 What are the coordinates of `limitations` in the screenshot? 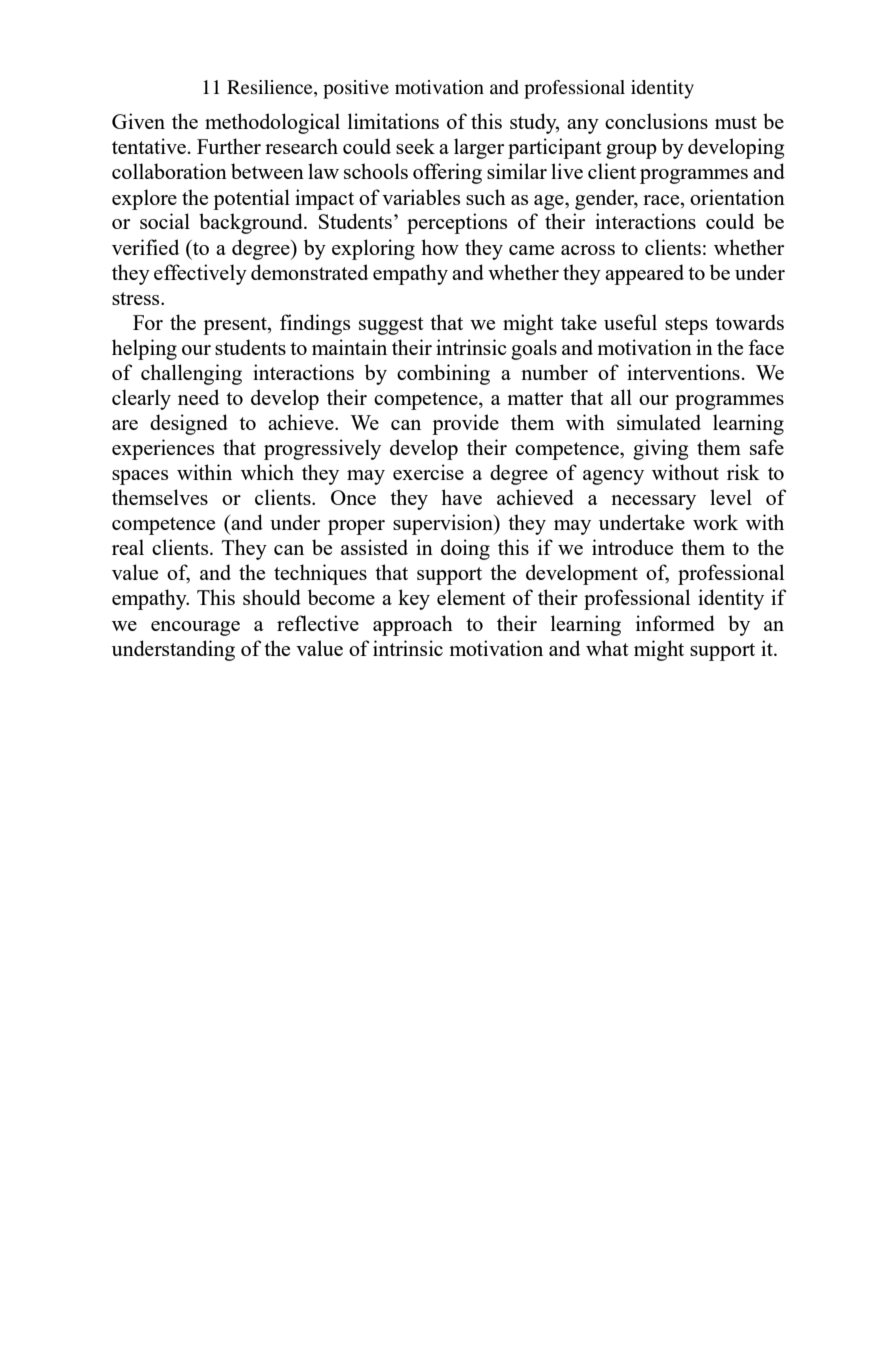 It's located at (393, 121).
